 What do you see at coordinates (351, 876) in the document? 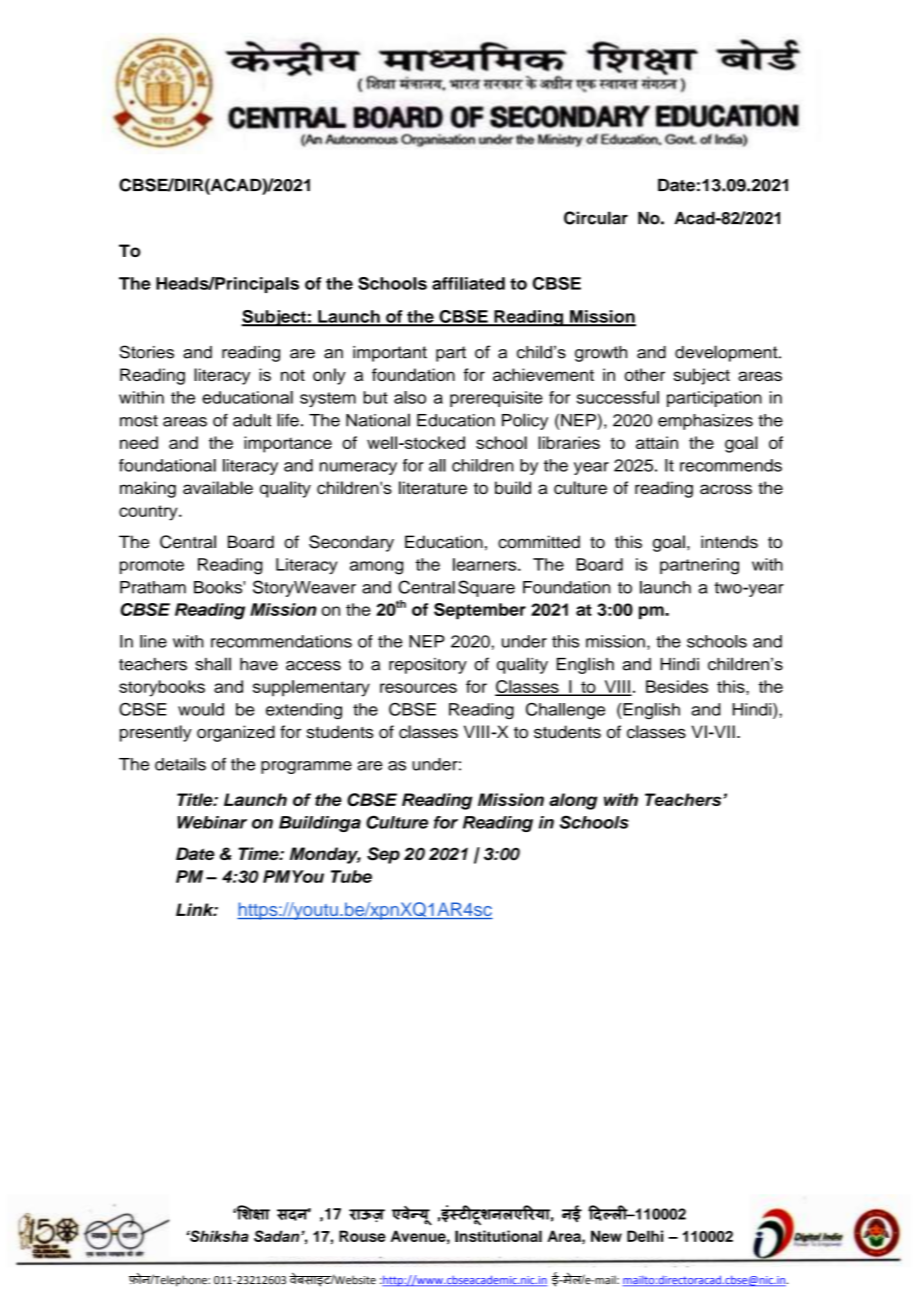
I see `Tube` at bounding box center [351, 876].
